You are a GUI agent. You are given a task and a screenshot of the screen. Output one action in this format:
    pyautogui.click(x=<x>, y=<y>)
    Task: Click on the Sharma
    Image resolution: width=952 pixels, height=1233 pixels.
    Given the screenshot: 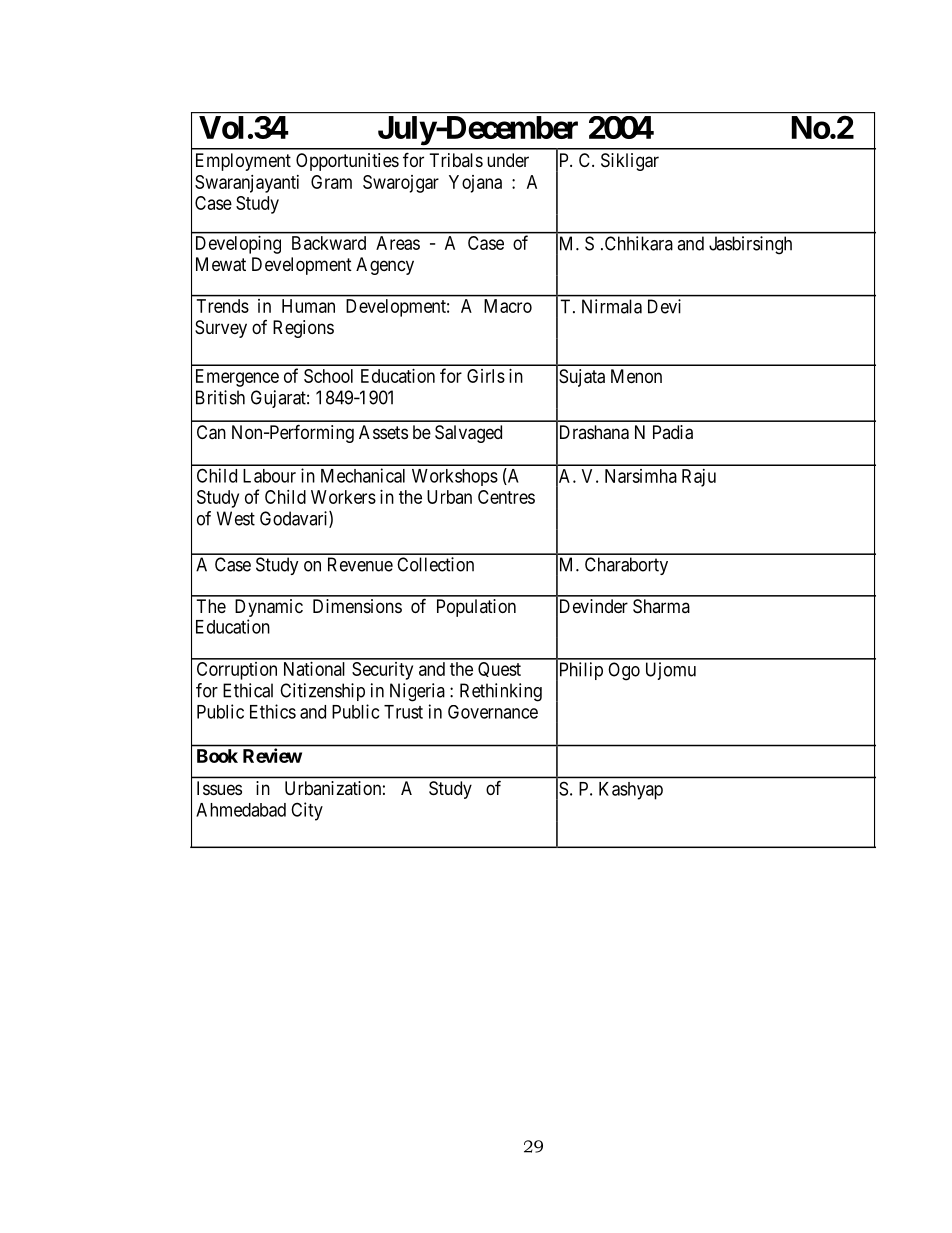 What is the action you would take?
    pyautogui.click(x=661, y=606)
